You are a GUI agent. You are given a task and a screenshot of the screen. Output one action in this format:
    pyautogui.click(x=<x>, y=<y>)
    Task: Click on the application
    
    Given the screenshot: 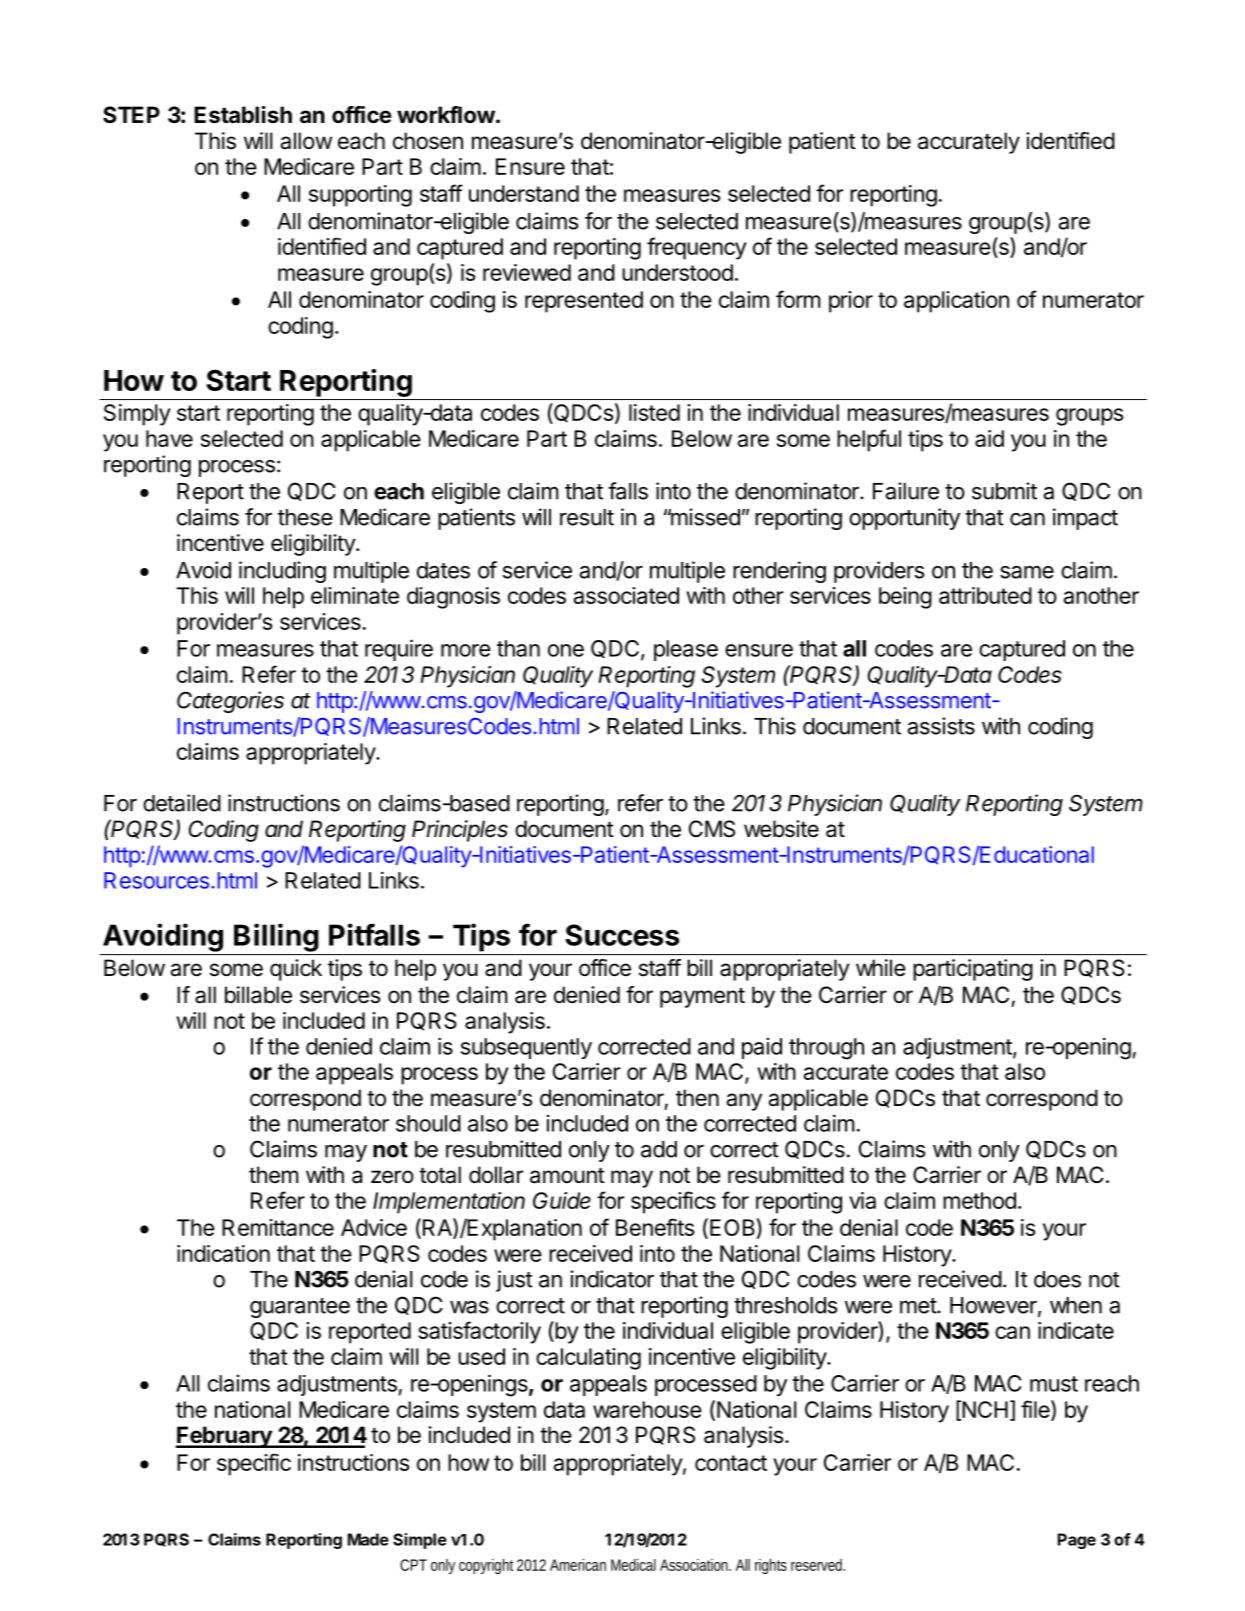 What is the action you would take?
    pyautogui.click(x=956, y=302)
